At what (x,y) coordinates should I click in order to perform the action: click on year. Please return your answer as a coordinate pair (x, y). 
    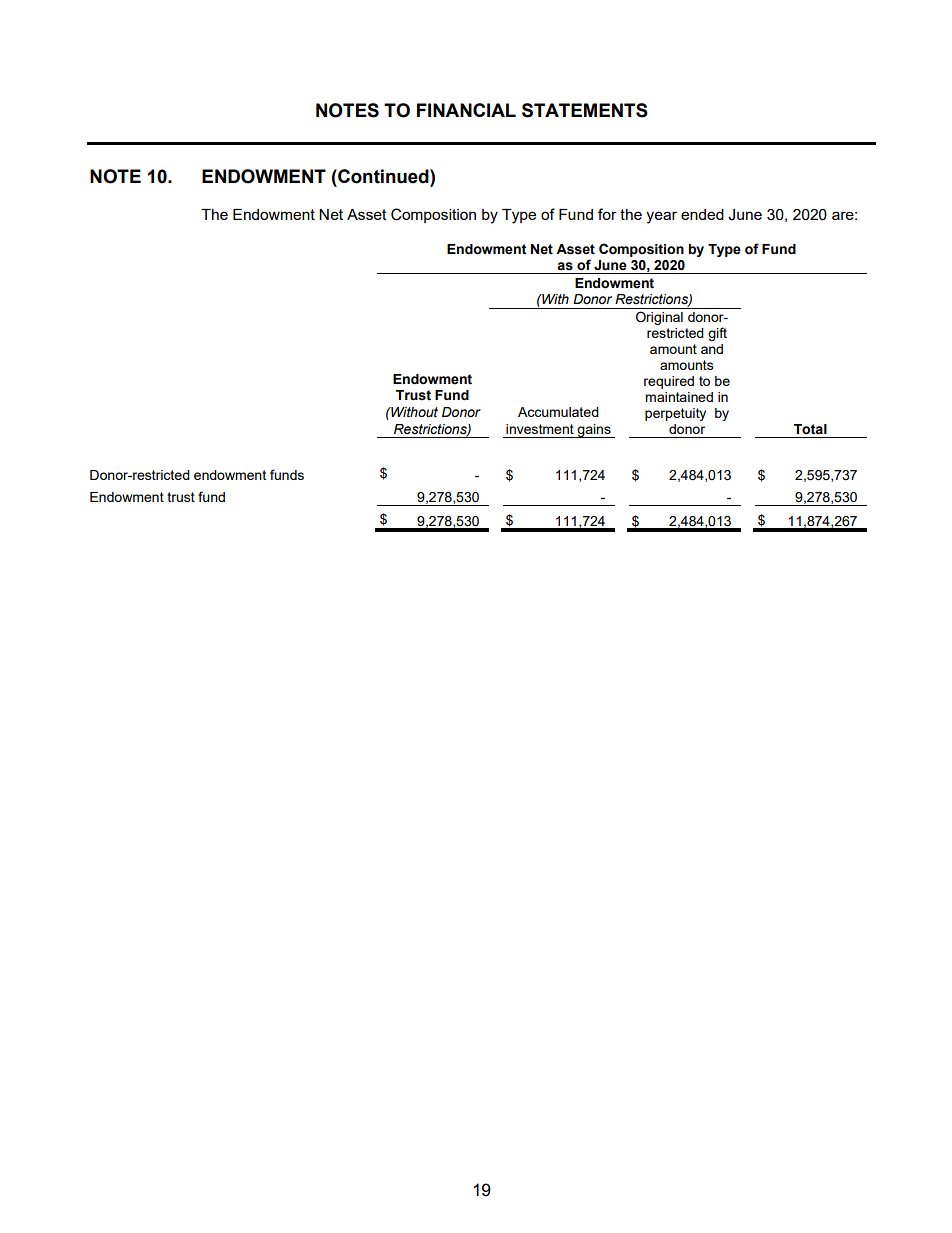
    Looking at the image, I should click on (661, 217).
